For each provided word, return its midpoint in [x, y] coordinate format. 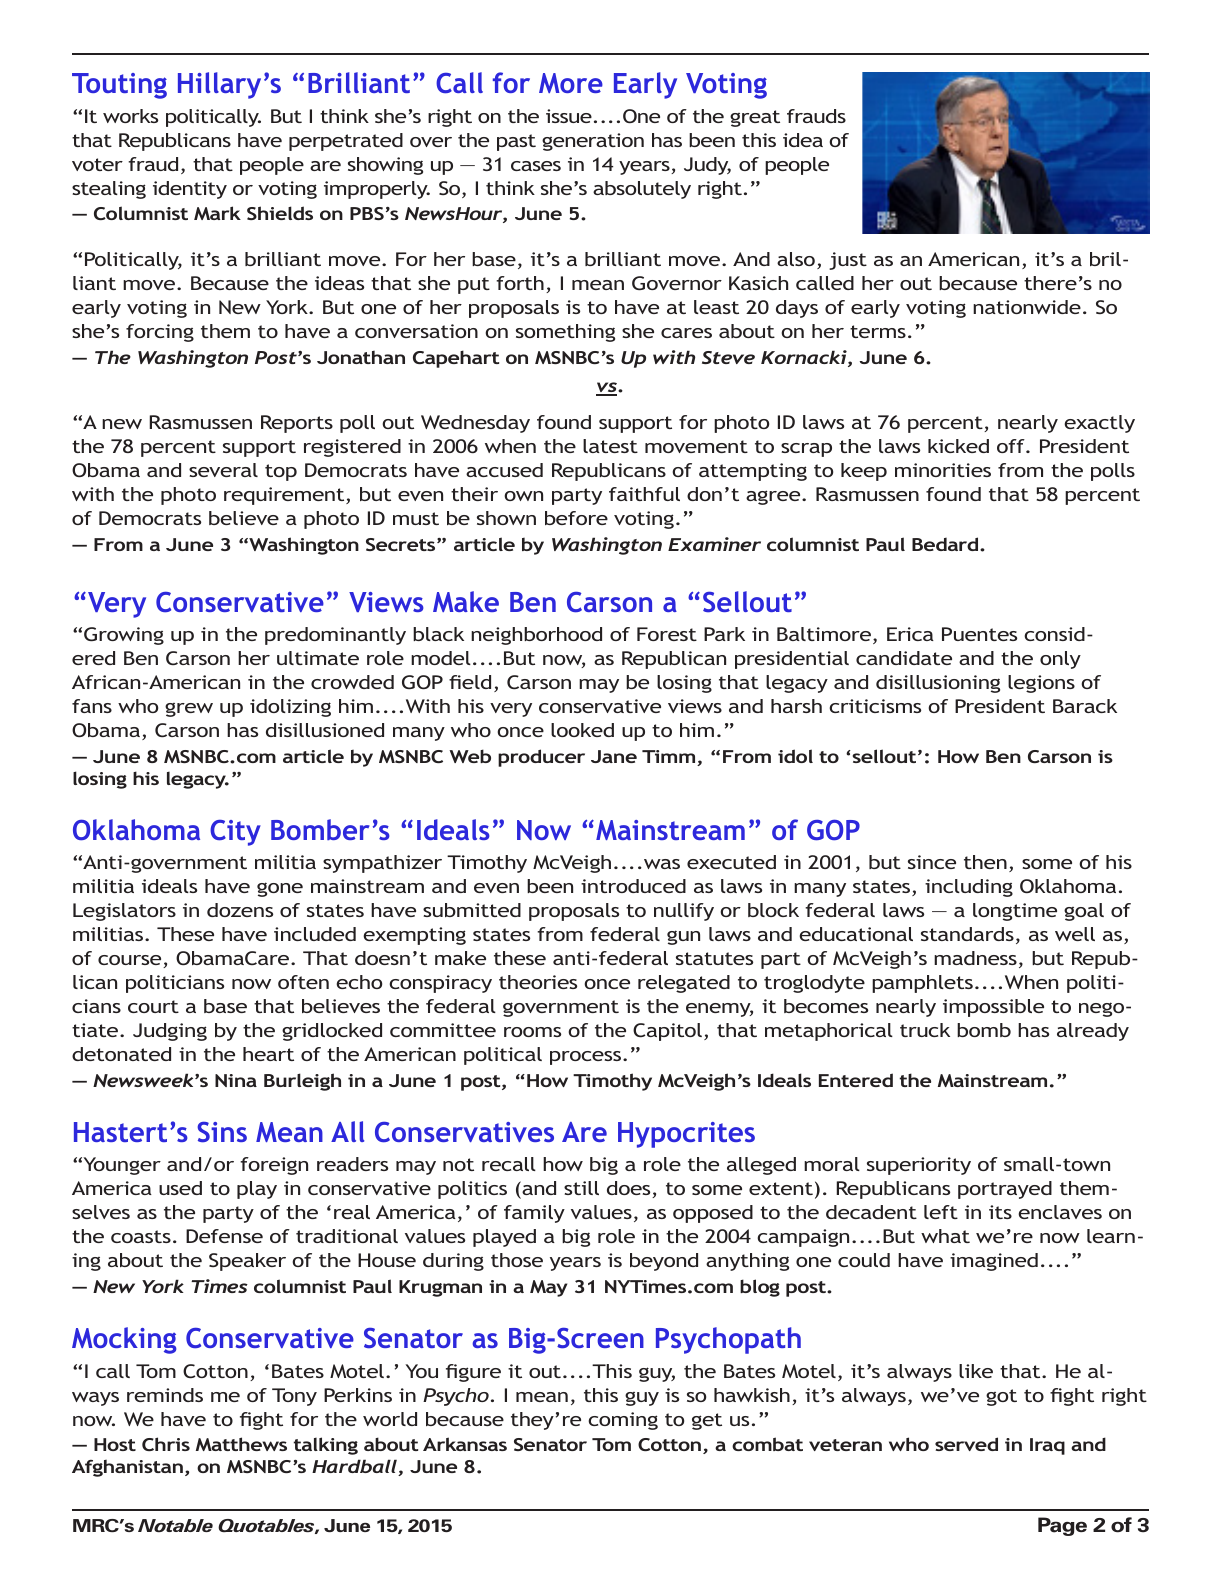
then [985, 862]
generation [593, 142]
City [235, 833]
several [223, 470]
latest [610, 446]
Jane [614, 756]
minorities [943, 470]
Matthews [241, 1444]
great [755, 118]
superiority [919, 1166]
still [581, 1188]
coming [623, 1421]
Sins [222, 1132]
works [130, 116]
